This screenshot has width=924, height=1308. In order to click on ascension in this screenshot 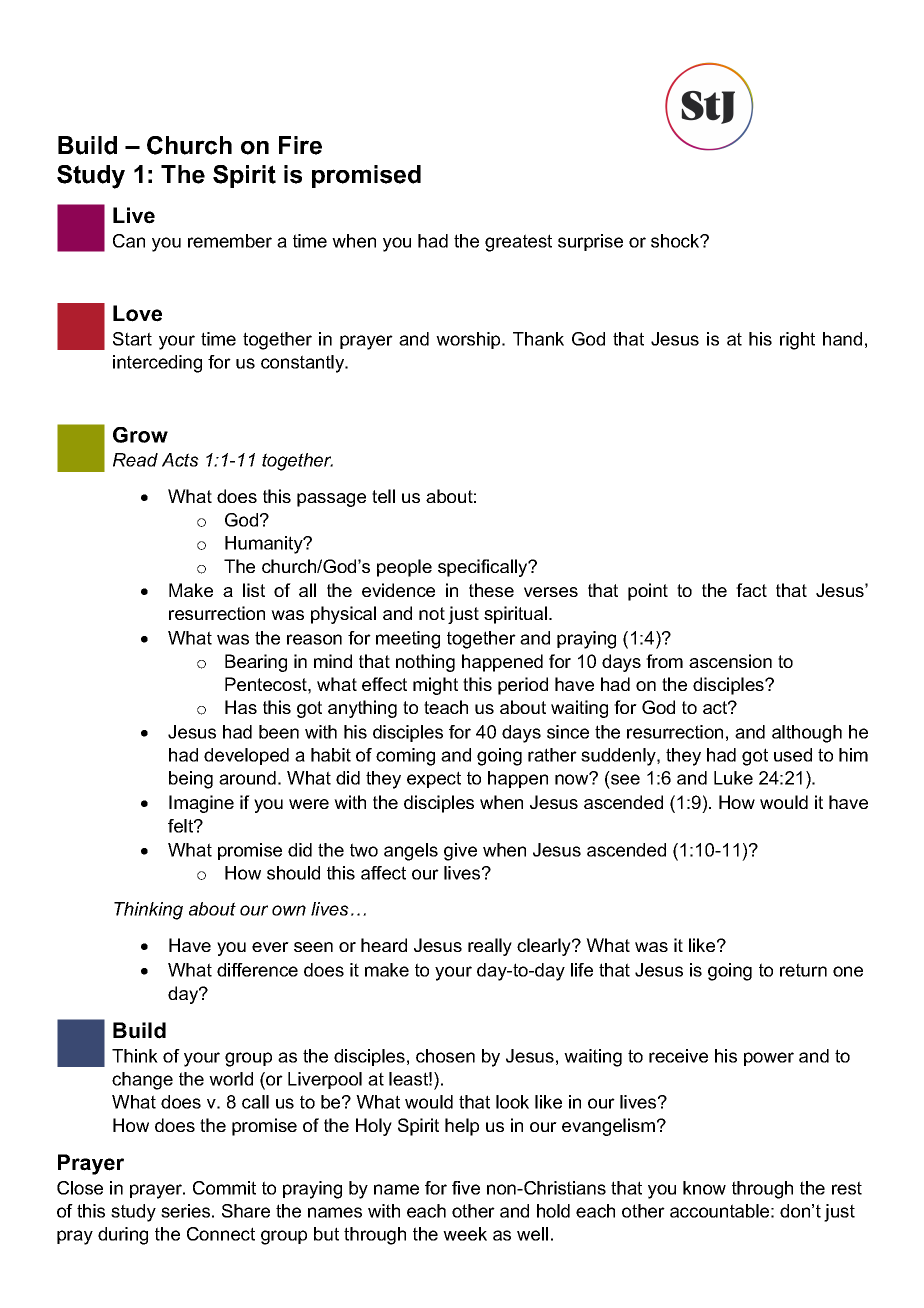, I will do `click(730, 661)`.
